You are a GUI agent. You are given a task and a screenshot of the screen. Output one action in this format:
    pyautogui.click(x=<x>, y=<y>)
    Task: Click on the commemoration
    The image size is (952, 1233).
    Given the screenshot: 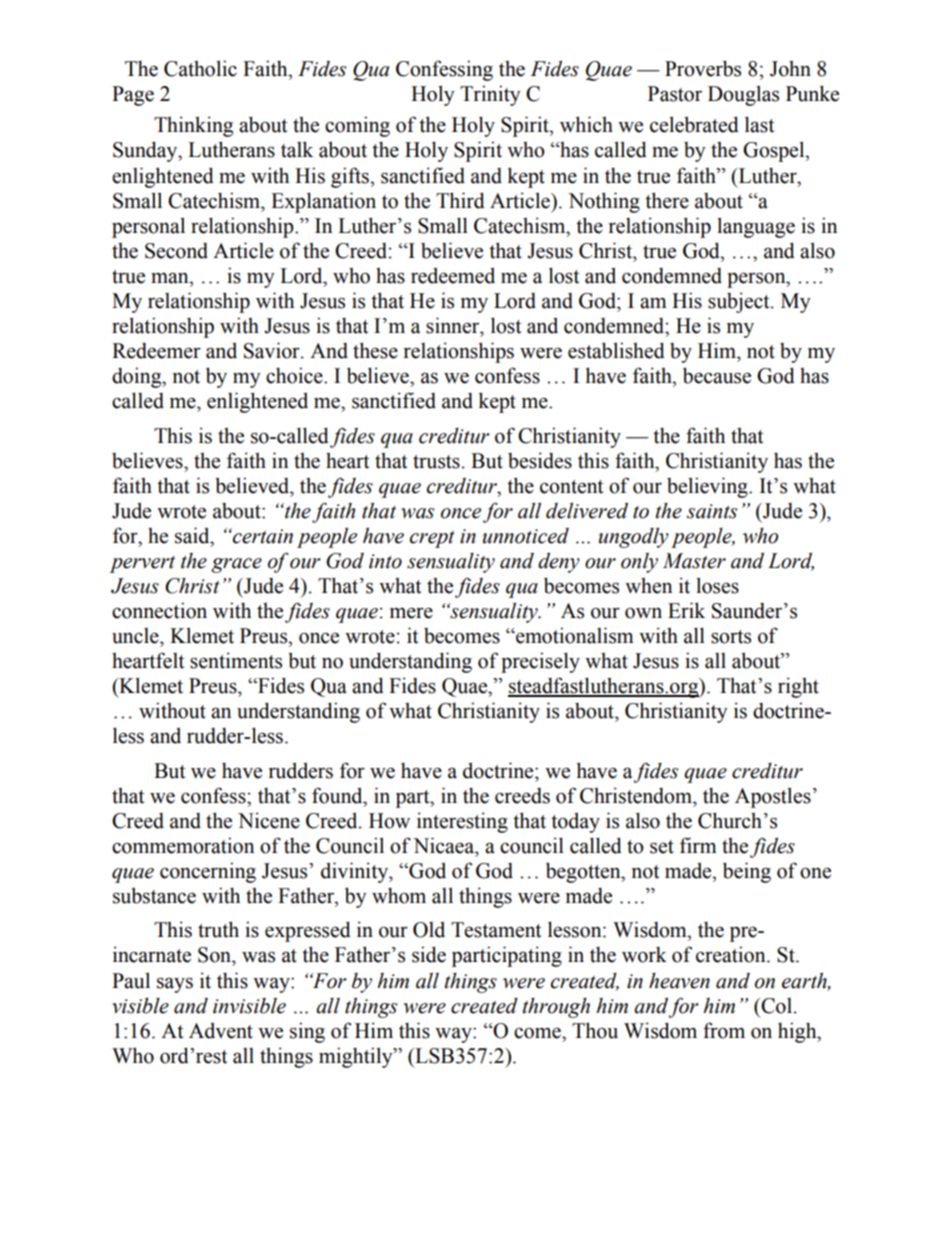 What is the action you would take?
    pyautogui.click(x=183, y=845)
